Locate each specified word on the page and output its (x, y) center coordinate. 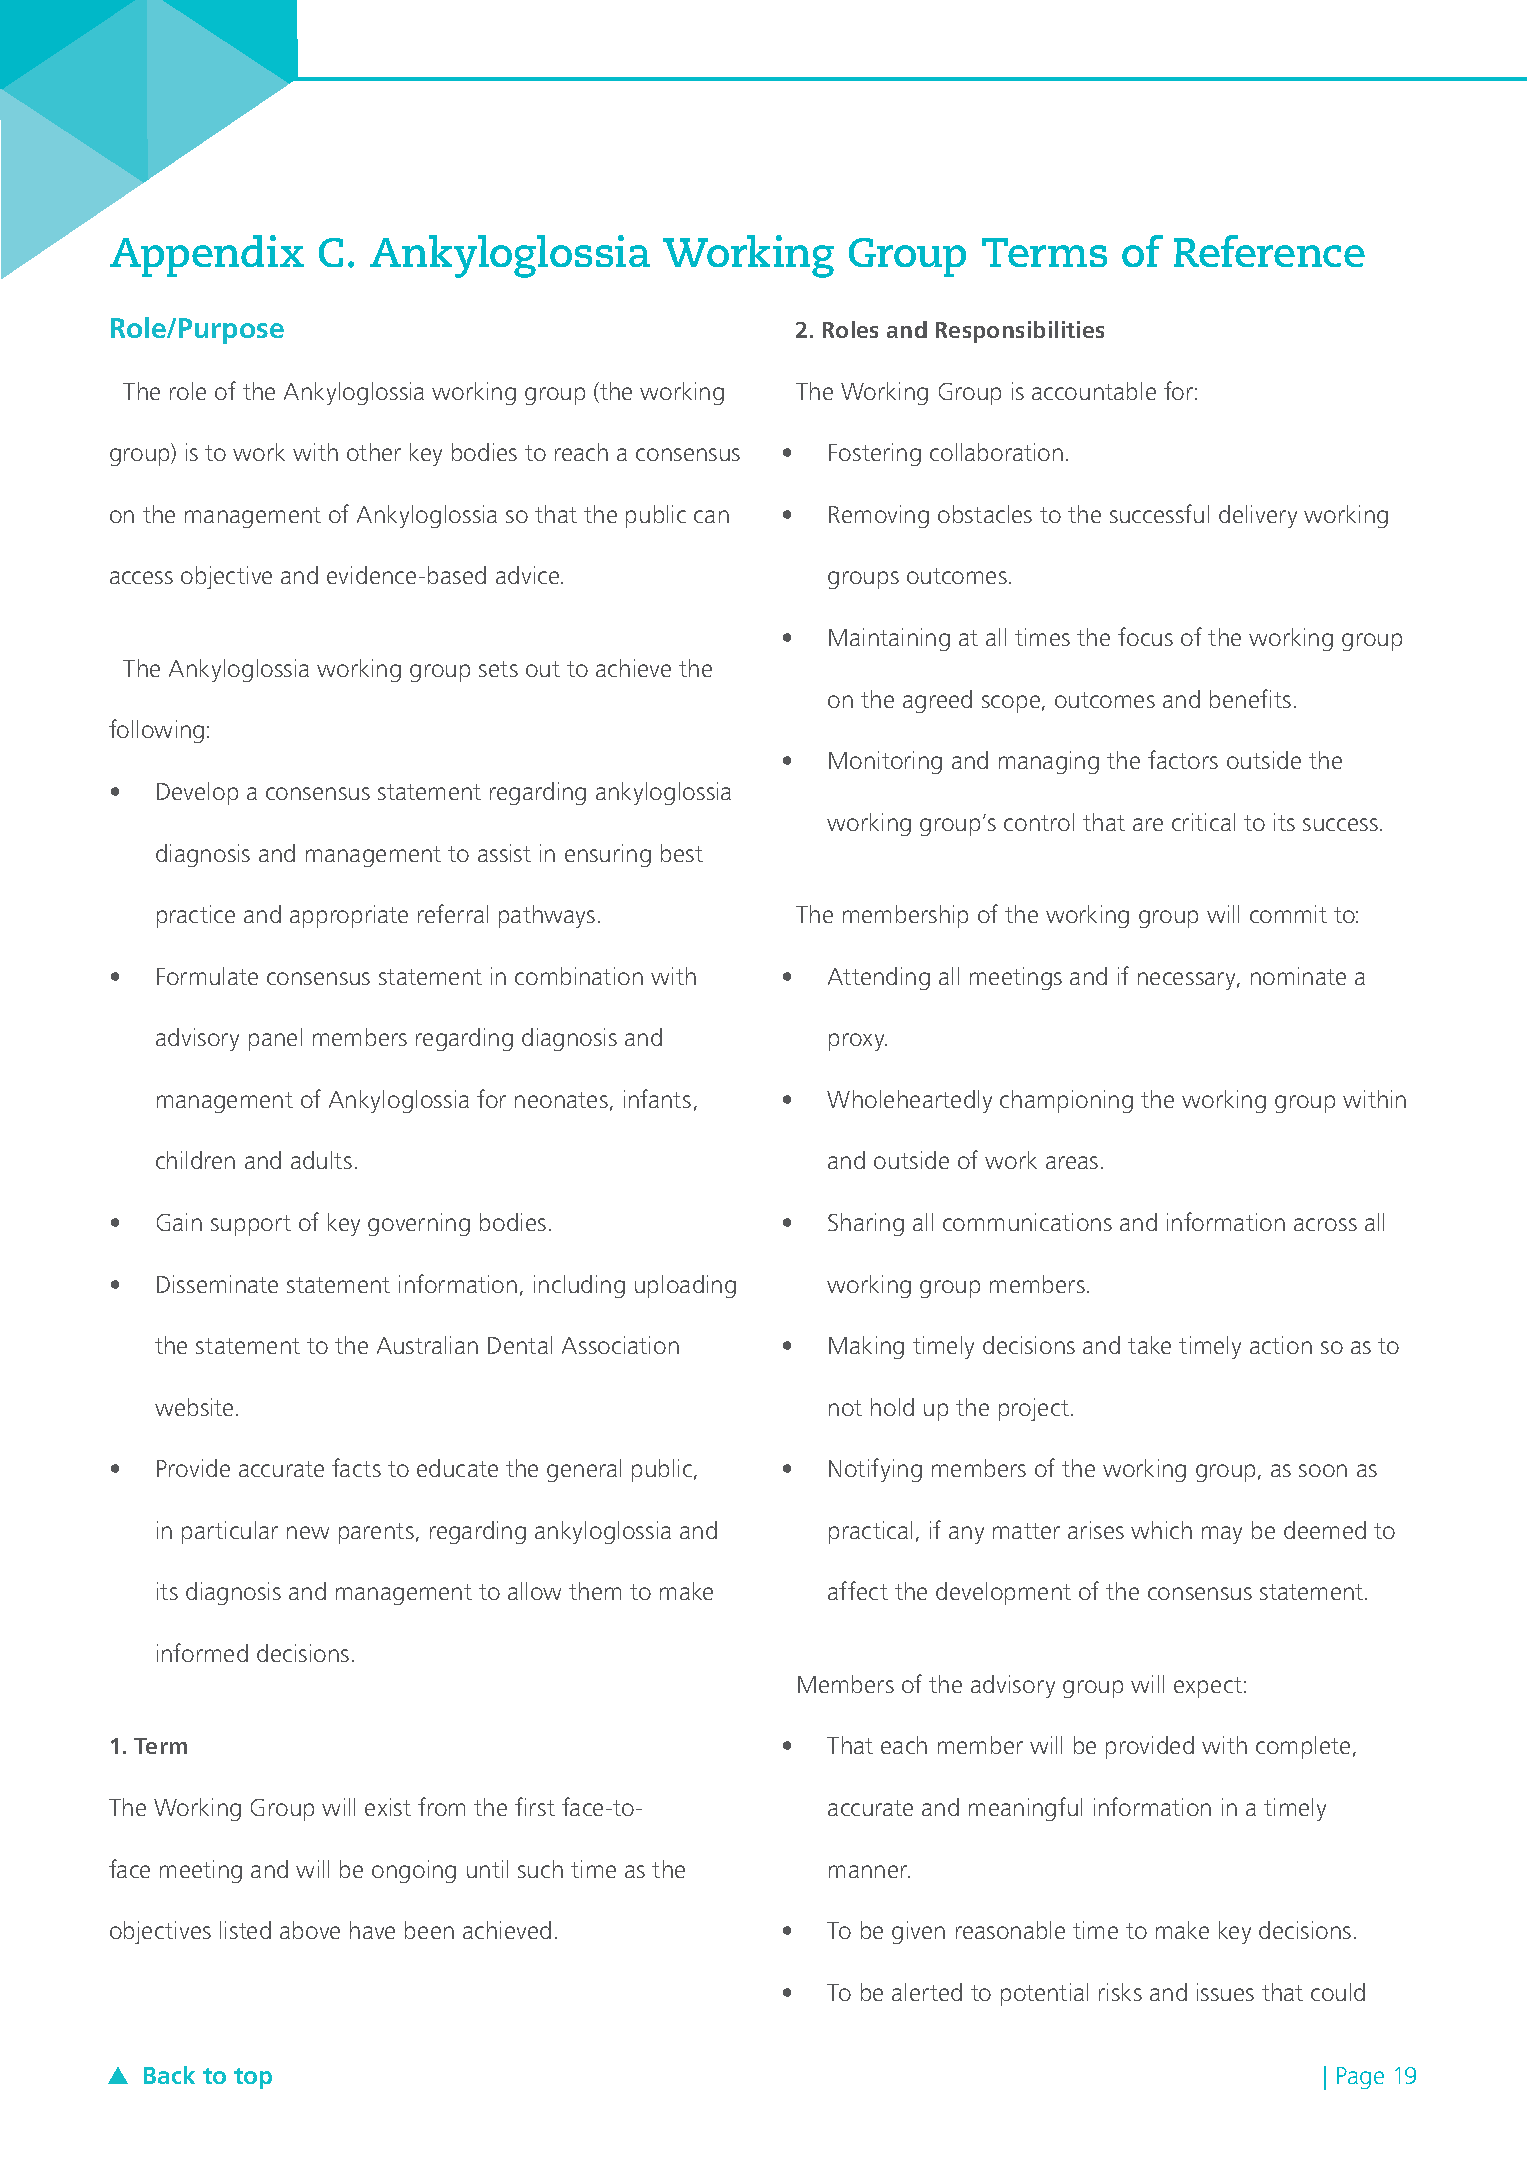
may (1222, 1535)
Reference (1269, 251)
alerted (927, 1992)
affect (858, 1590)
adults (321, 1160)
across (1325, 1224)
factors (1183, 759)
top (253, 2078)
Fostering (875, 454)
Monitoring (885, 762)
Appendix (207, 256)
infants (657, 1098)
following (156, 731)
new (308, 1532)
